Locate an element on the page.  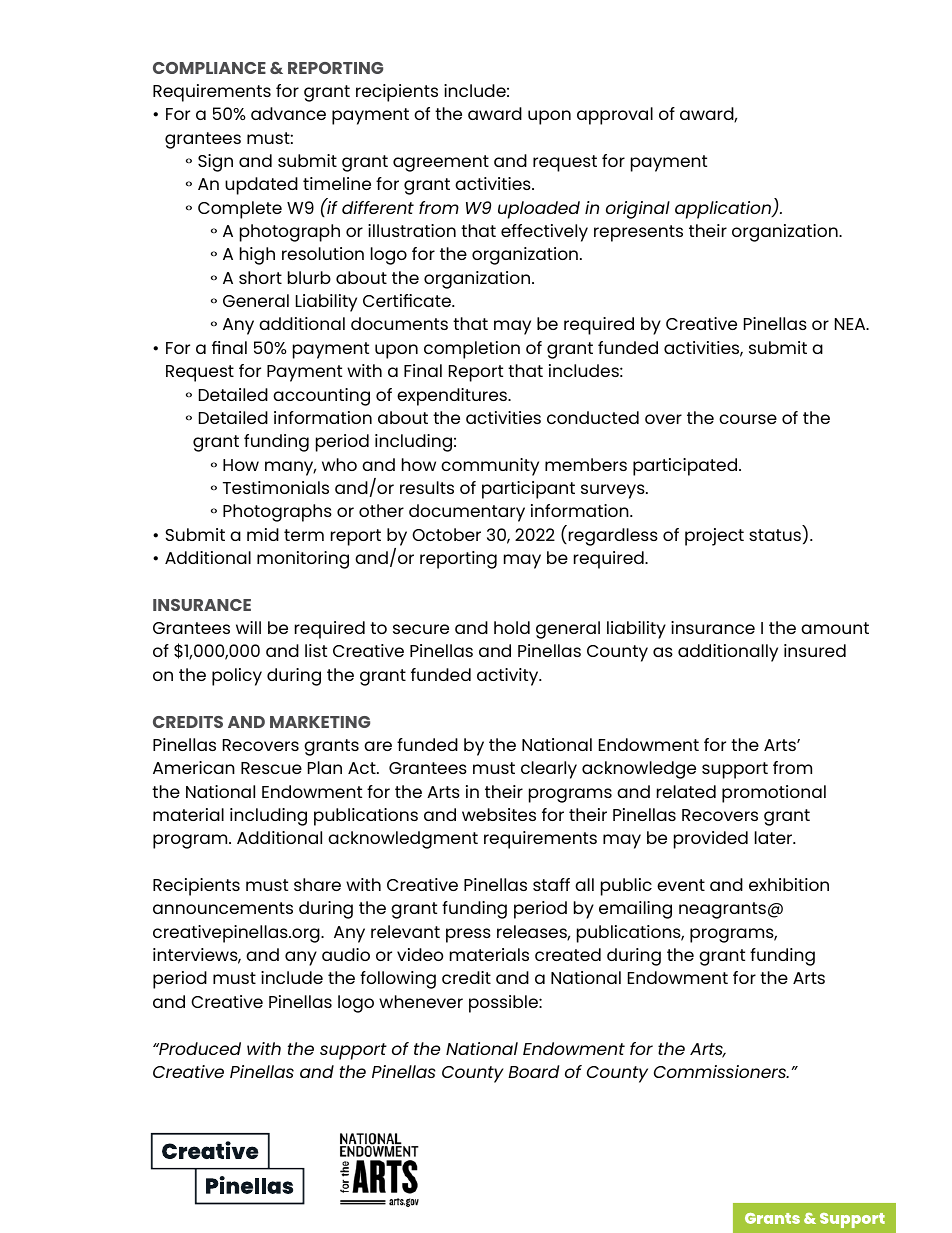
MARKETING is located at coordinates (320, 722).
